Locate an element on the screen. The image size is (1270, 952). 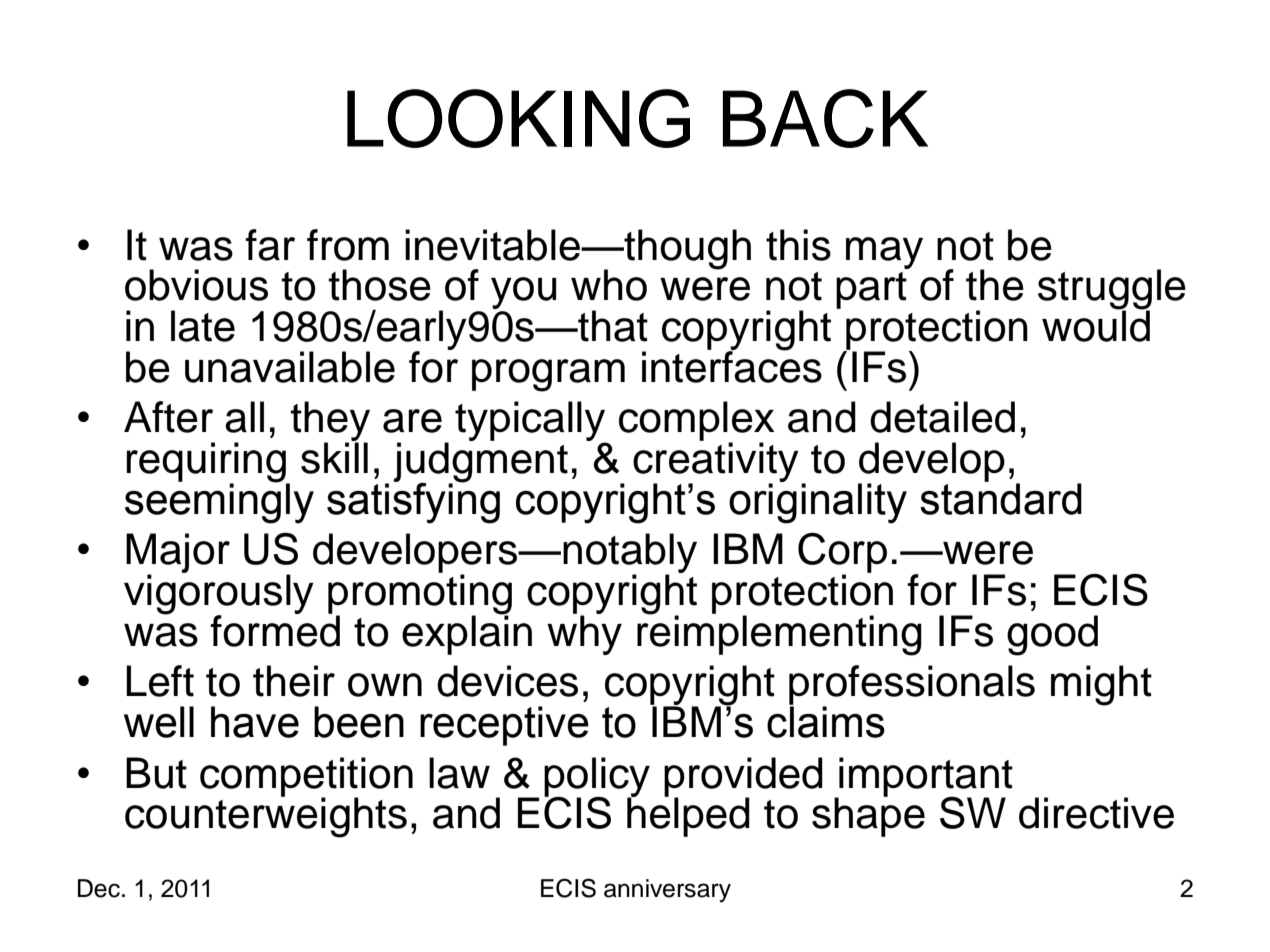
professionals is located at coordinates (912, 686).
